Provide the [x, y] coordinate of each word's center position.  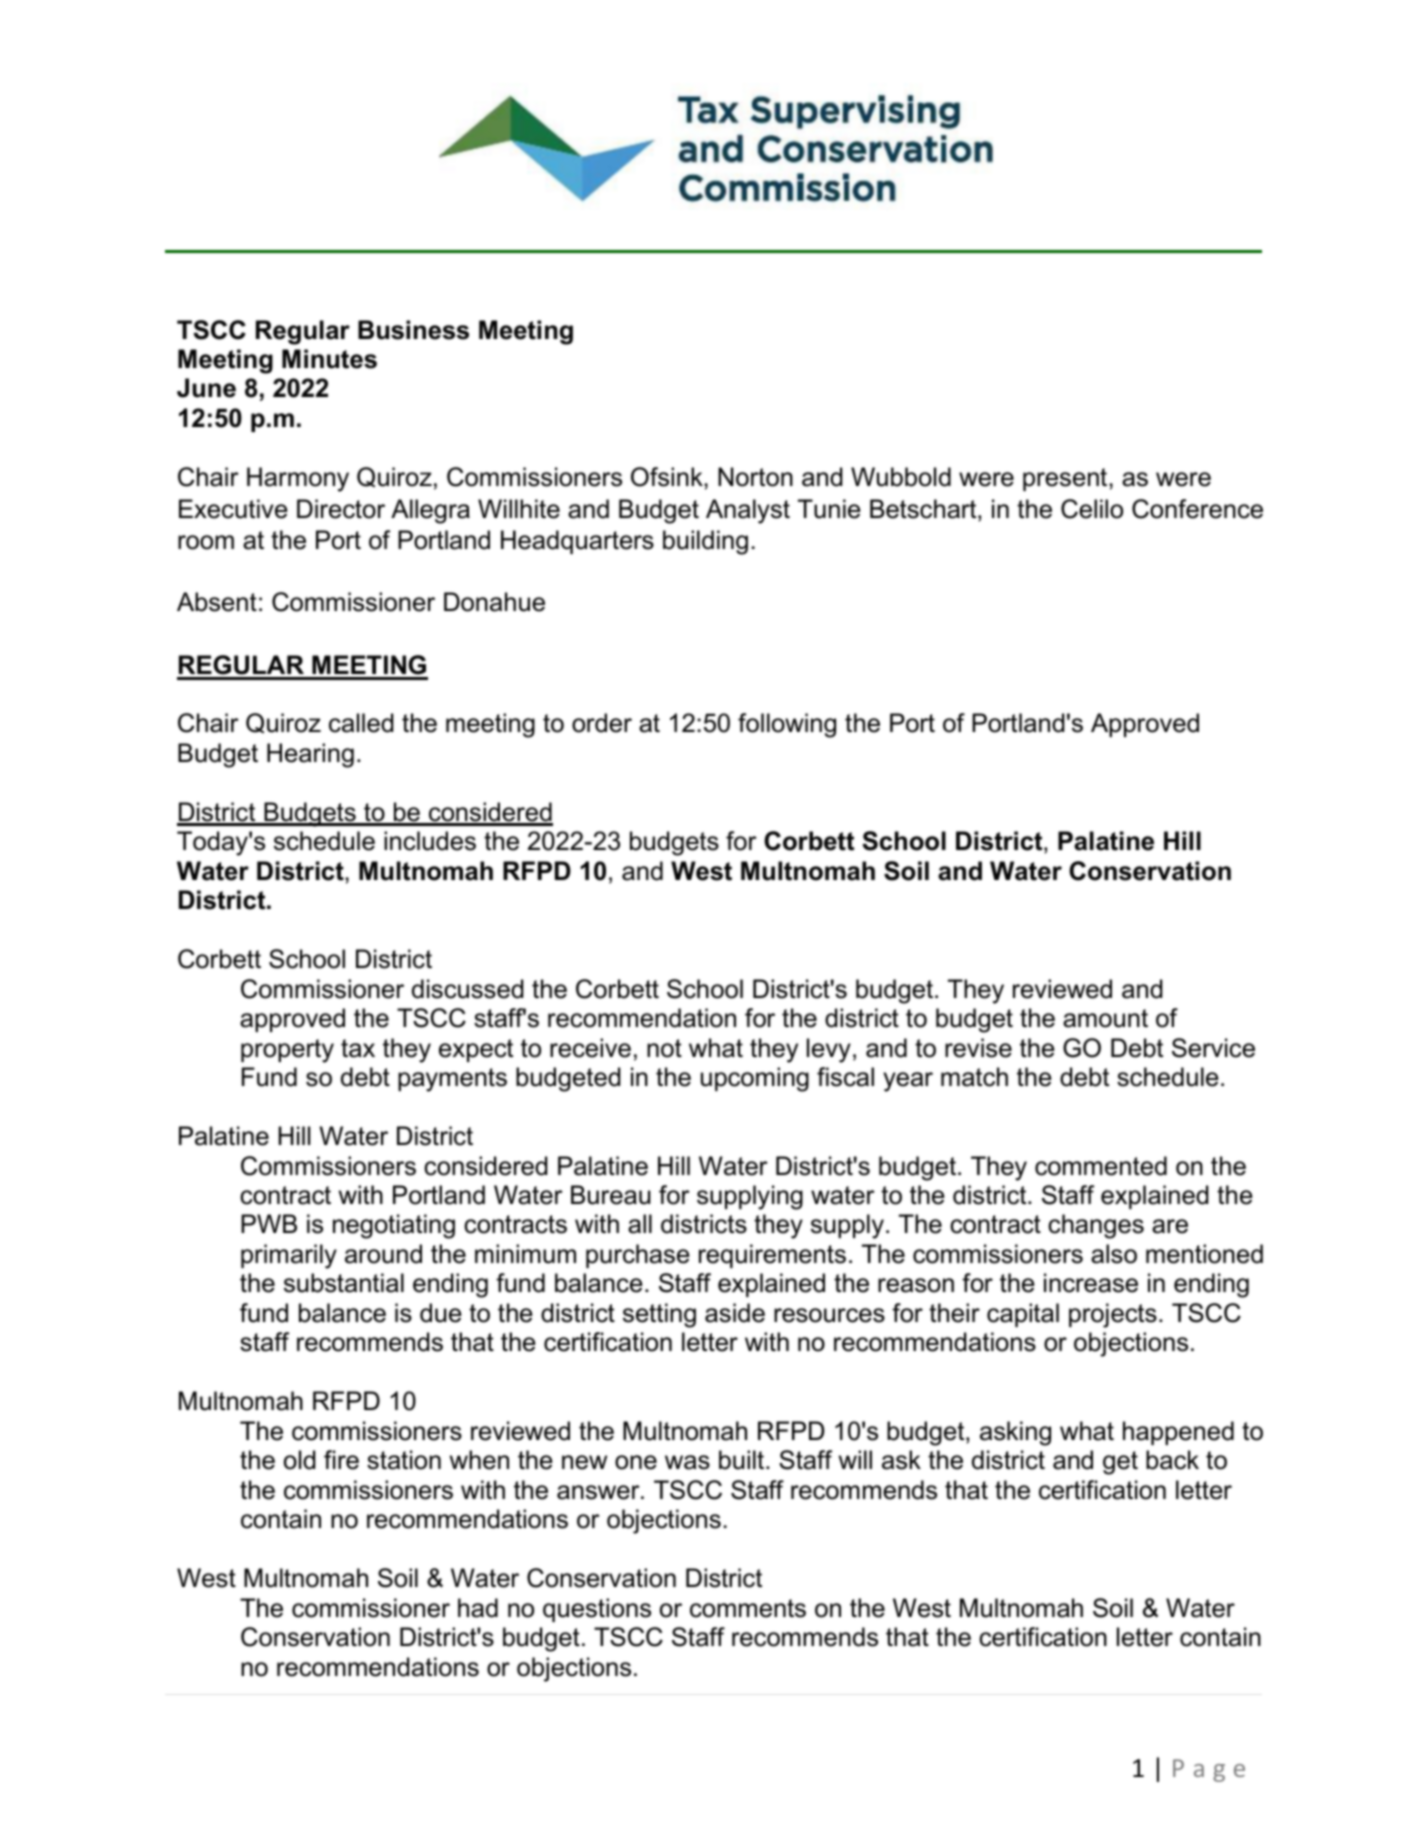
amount [1105, 1018]
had [478, 1608]
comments [748, 1608]
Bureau [611, 1195]
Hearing [310, 755]
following [787, 725]
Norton [755, 477]
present [1066, 479]
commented [1101, 1166]
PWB [269, 1223]
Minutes [329, 359]
